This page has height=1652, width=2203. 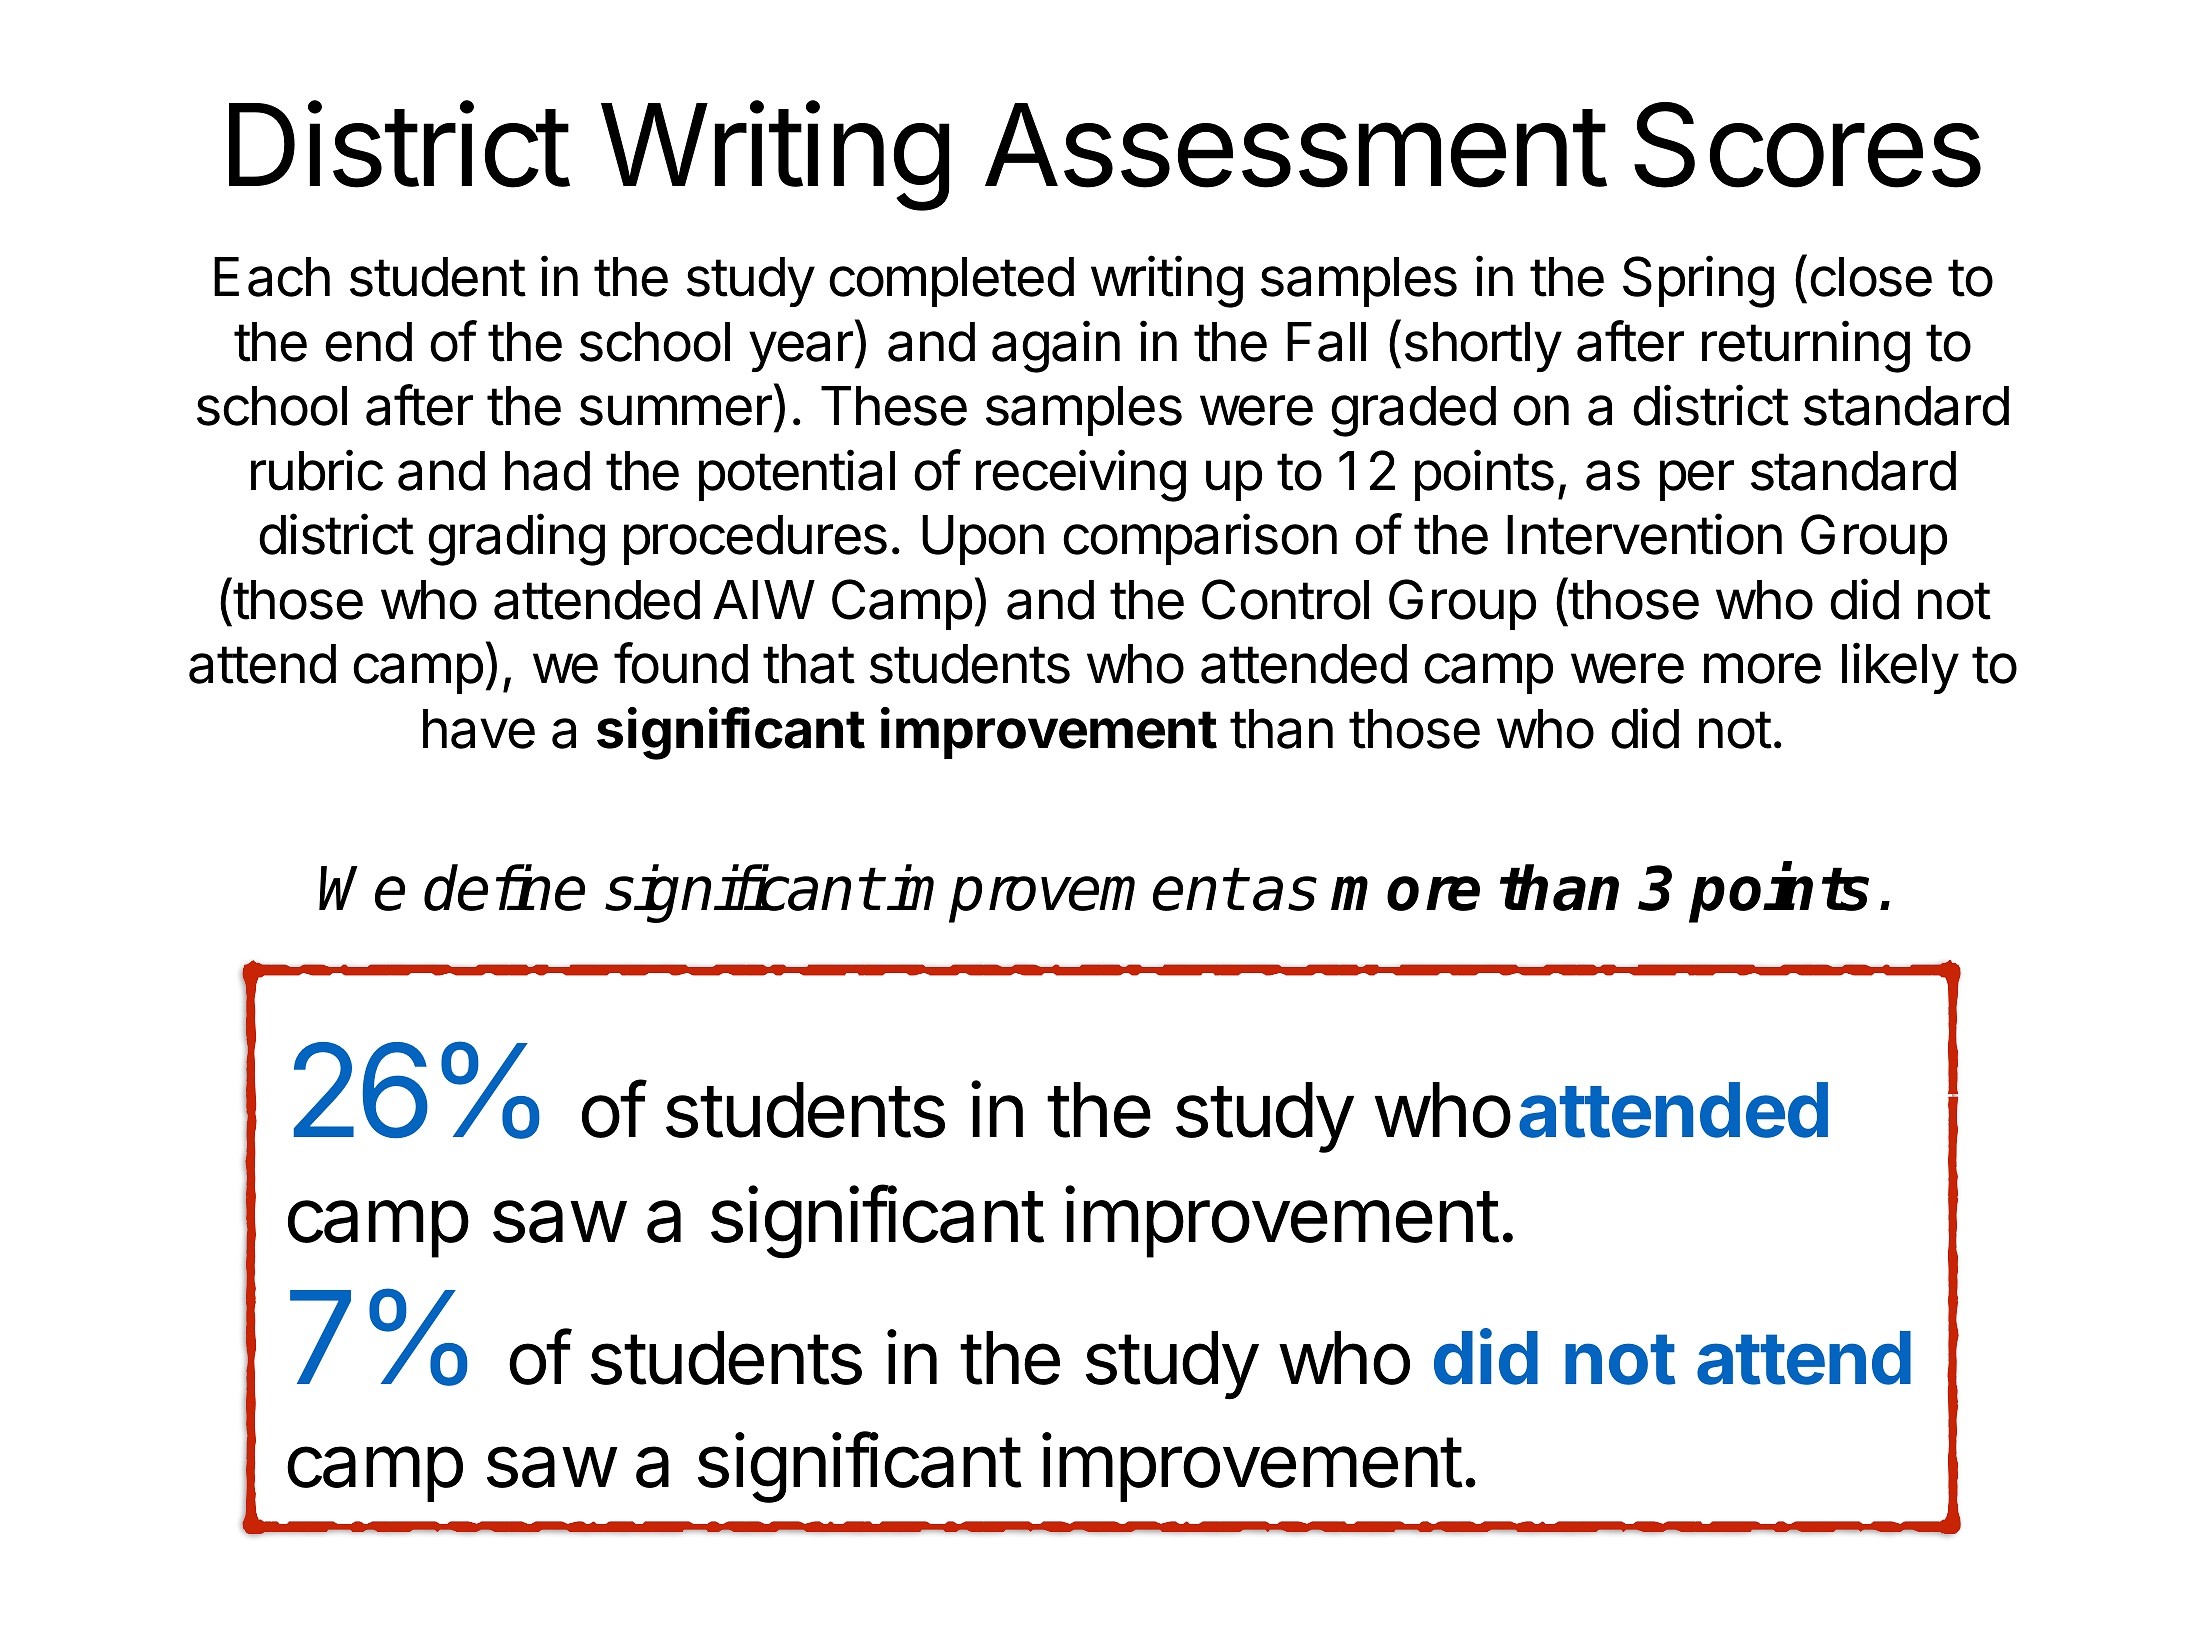 I want to click on Scores, so click(x=1807, y=145).
